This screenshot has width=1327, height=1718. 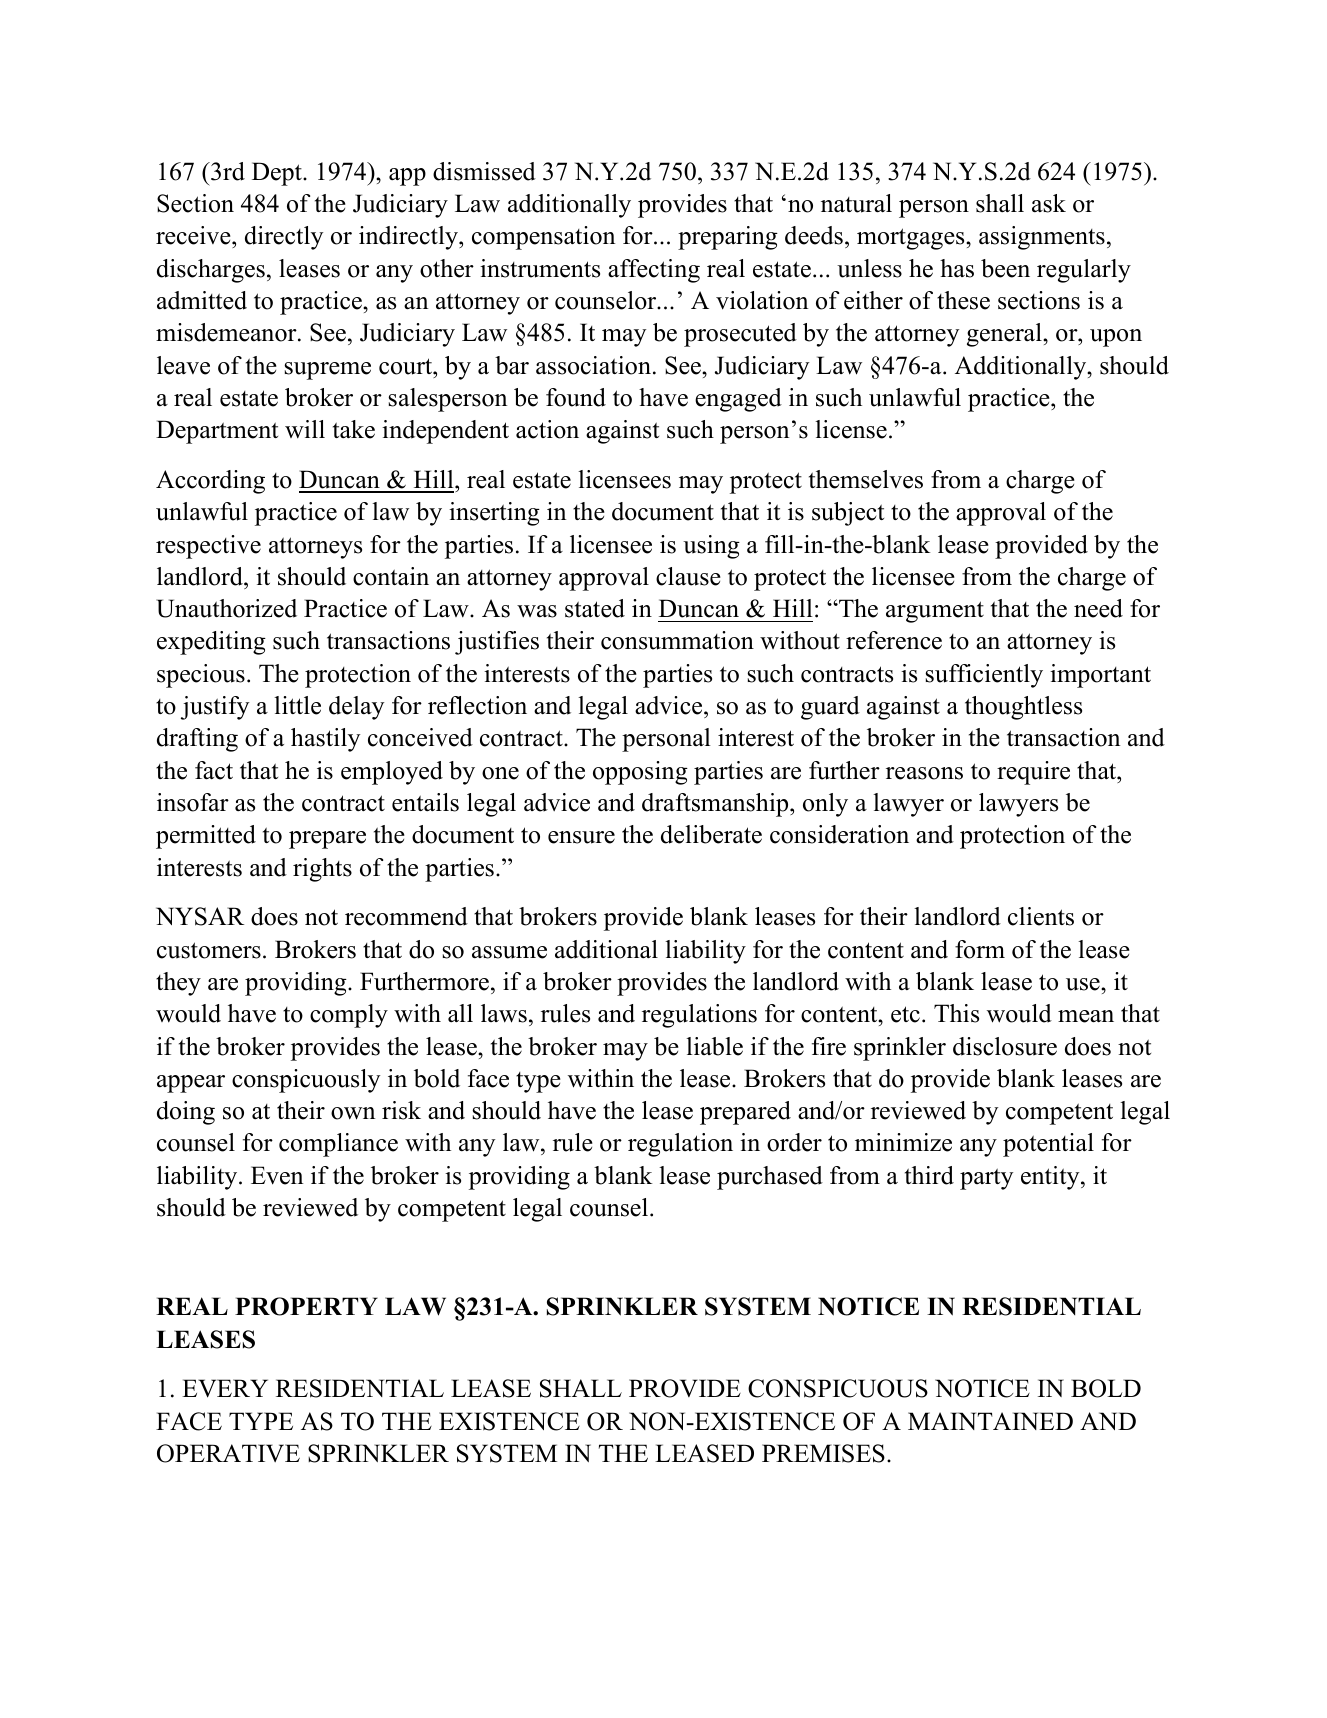 What do you see at coordinates (714, 1046) in the screenshot?
I see `liable` at bounding box center [714, 1046].
